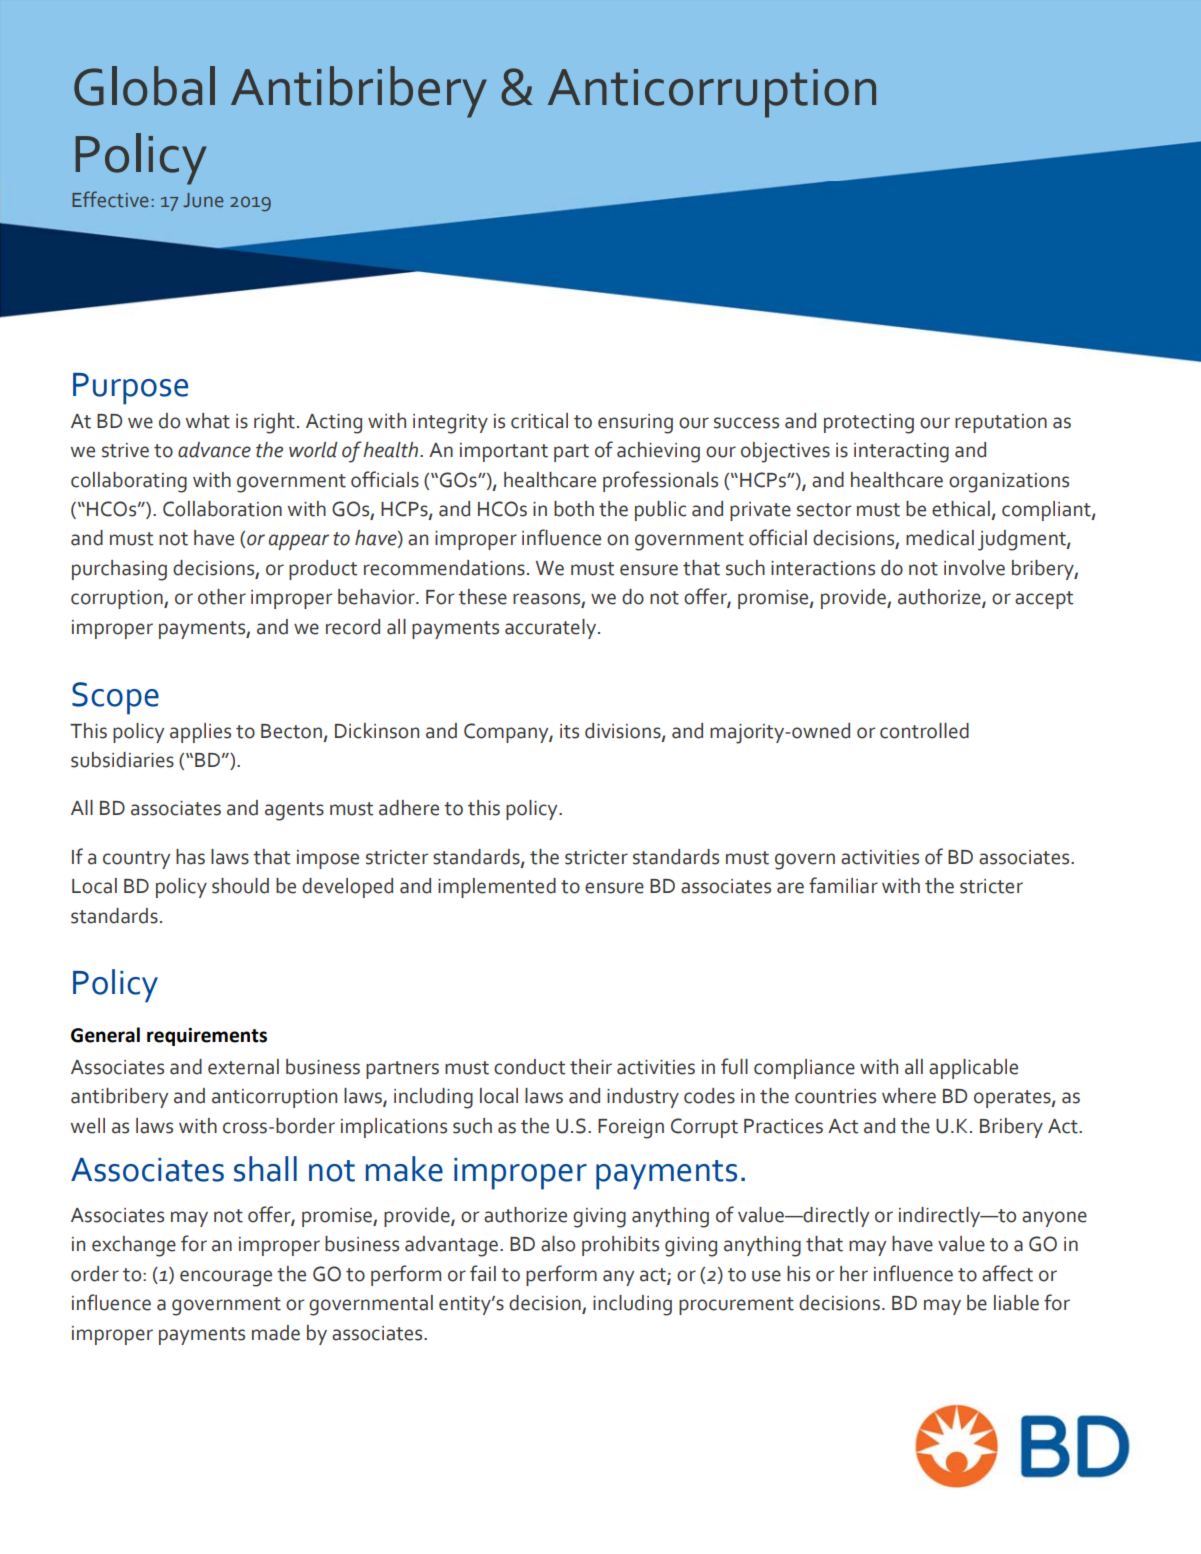  What do you see at coordinates (1001, 423) in the screenshot?
I see `reputation` at bounding box center [1001, 423].
